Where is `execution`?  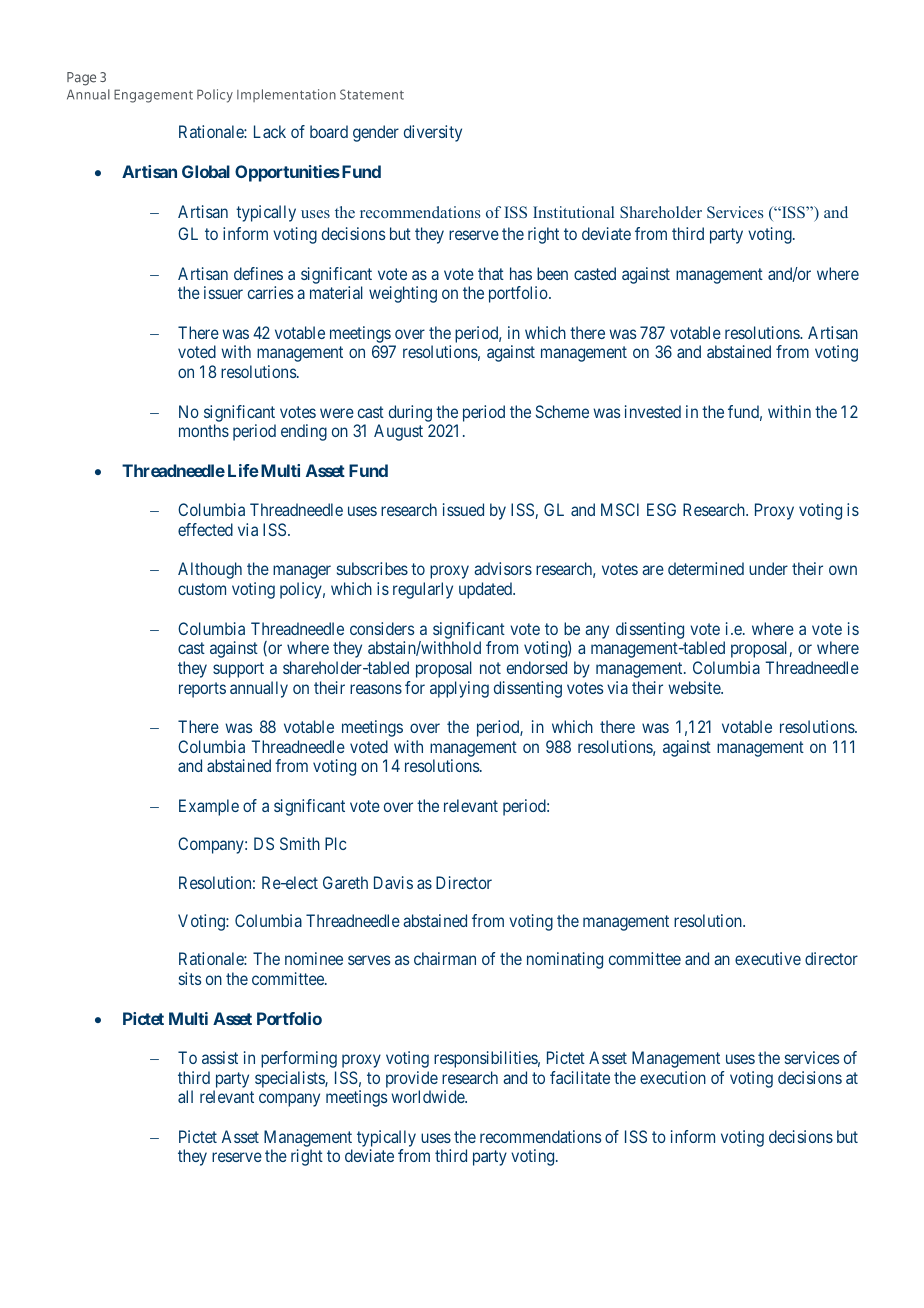 execution is located at coordinates (673, 1077).
